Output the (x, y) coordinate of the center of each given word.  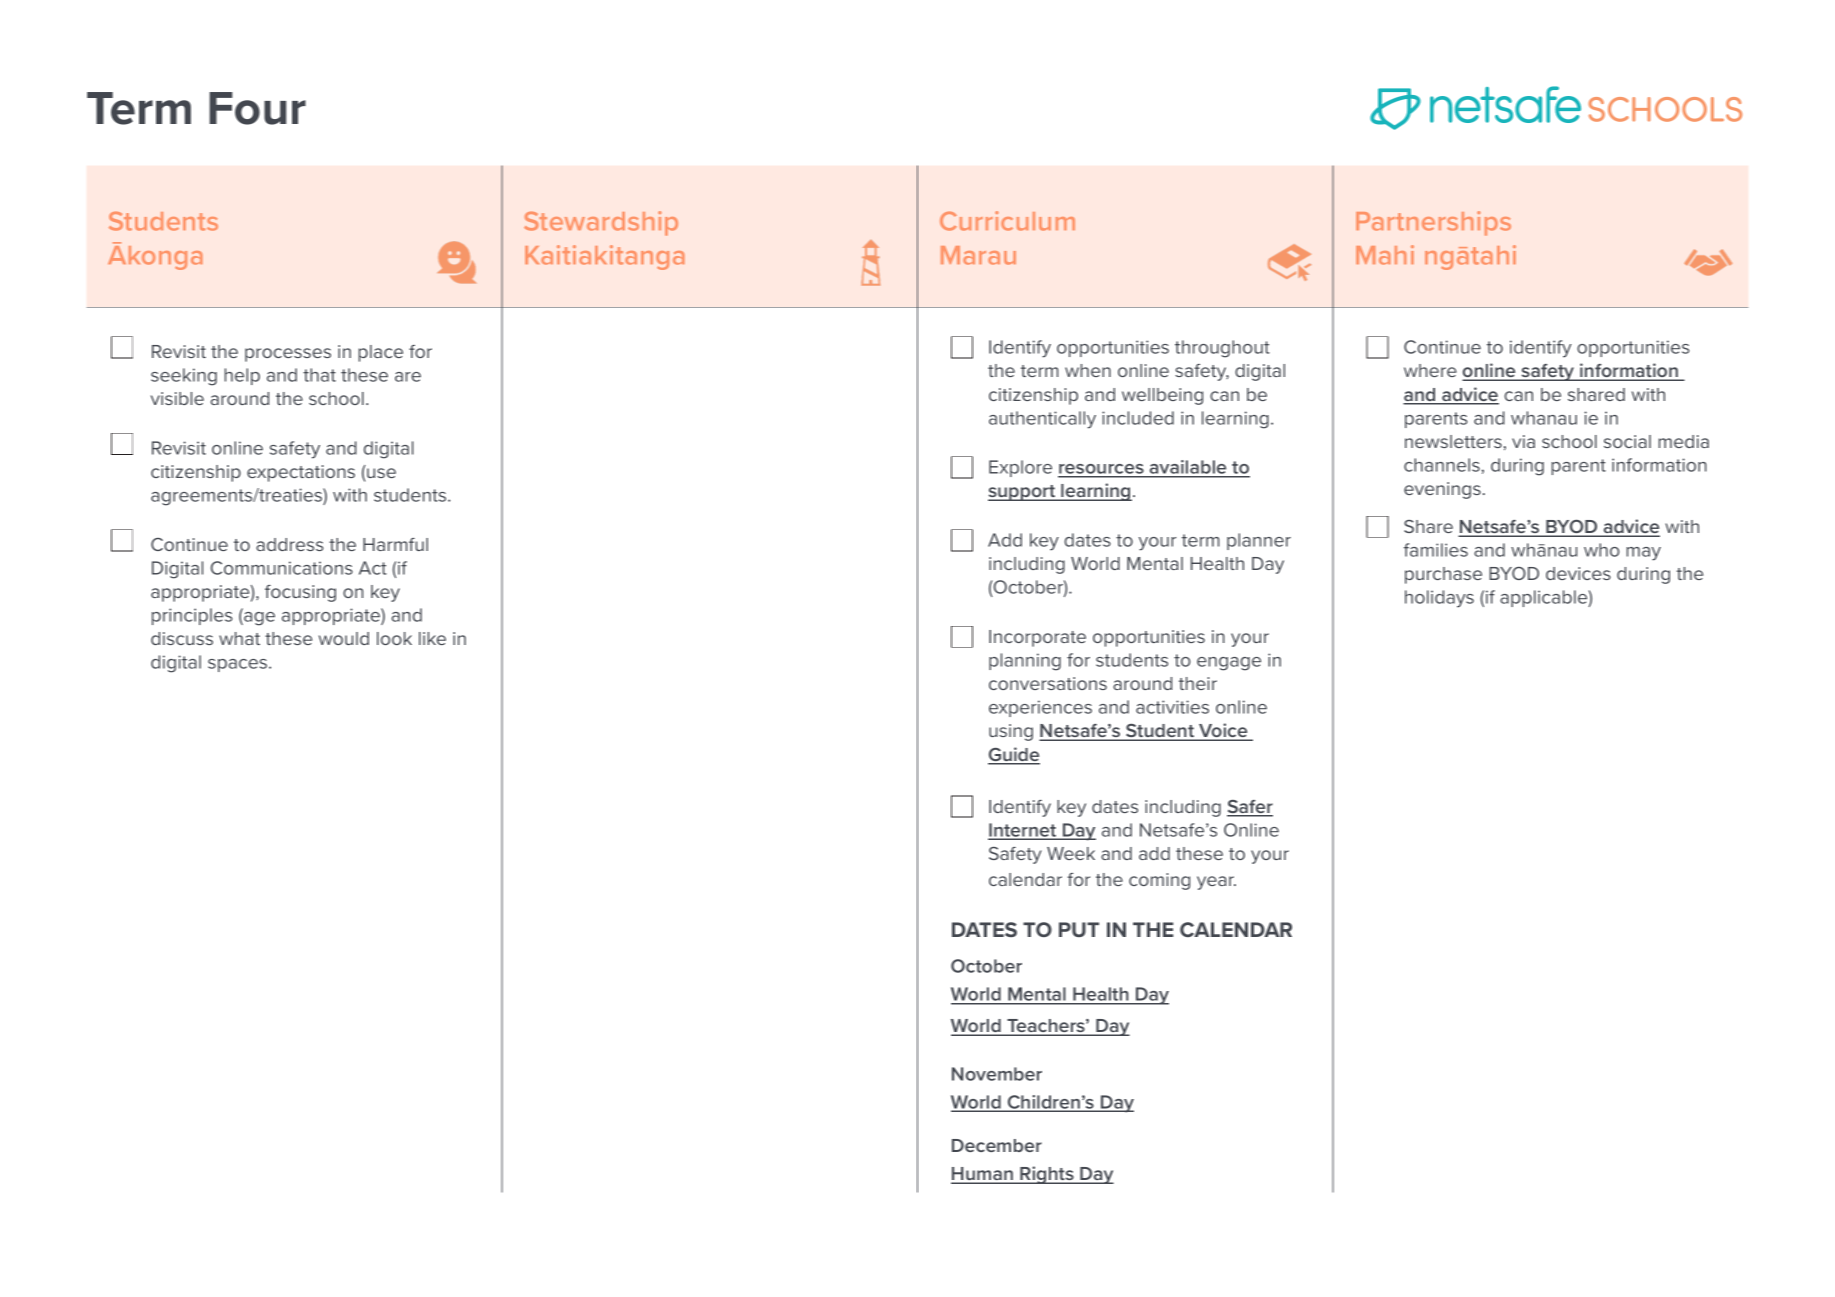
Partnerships (1433, 223)
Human (983, 1175)
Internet (1023, 831)
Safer (1250, 808)
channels (1443, 465)
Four (257, 108)
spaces (239, 665)
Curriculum (1007, 221)
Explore (1020, 468)
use (381, 473)
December (997, 1145)
